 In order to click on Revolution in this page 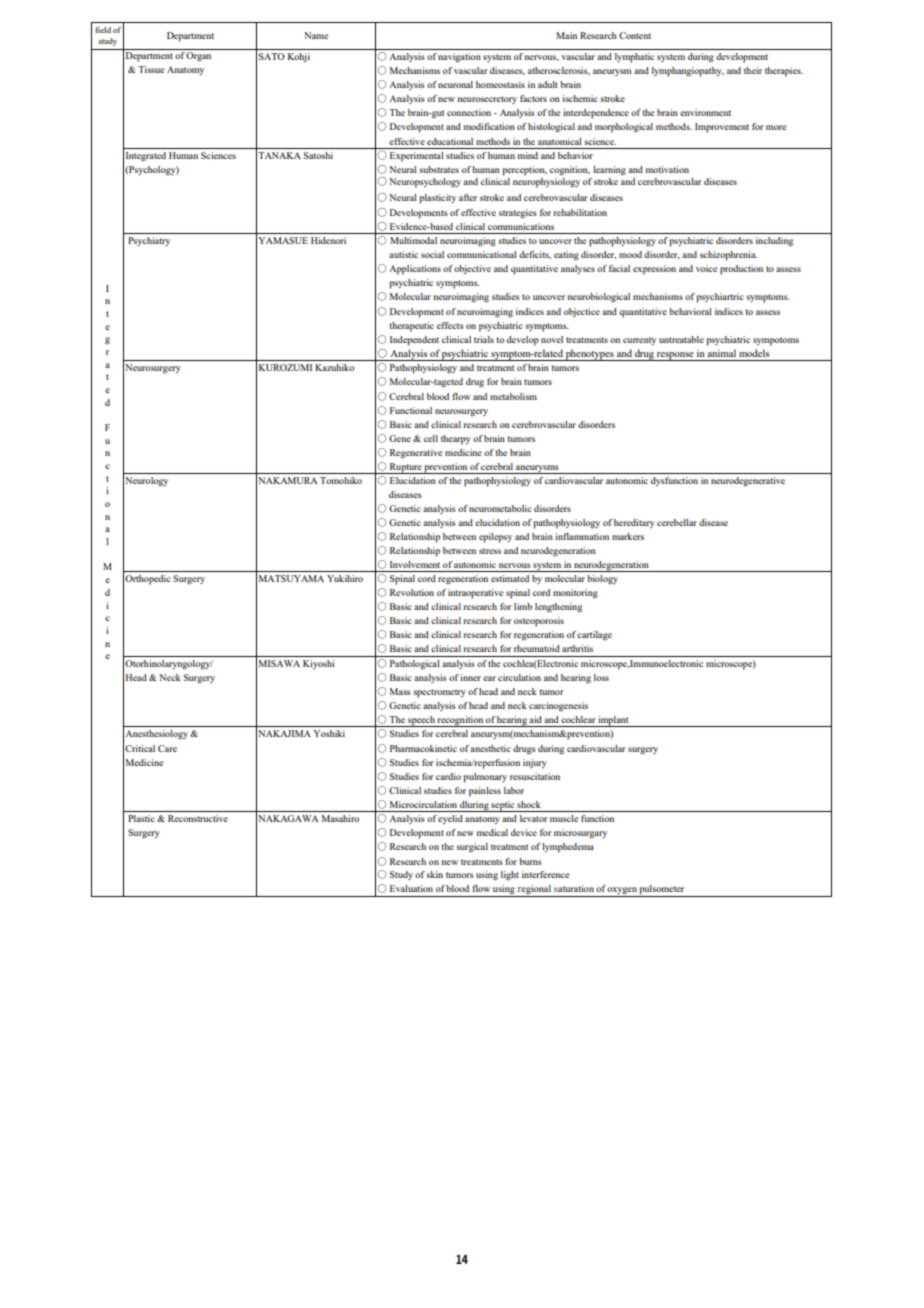, I will do `click(412, 592)`.
